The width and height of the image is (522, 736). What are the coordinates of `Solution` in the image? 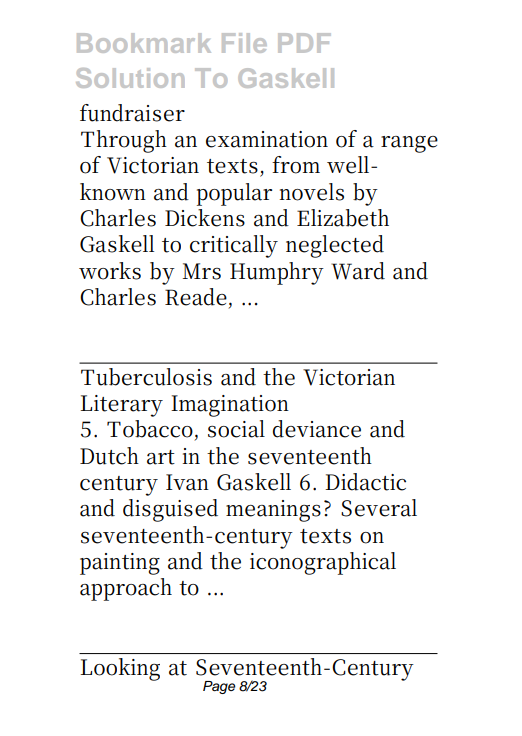 It's located at (130, 78).
